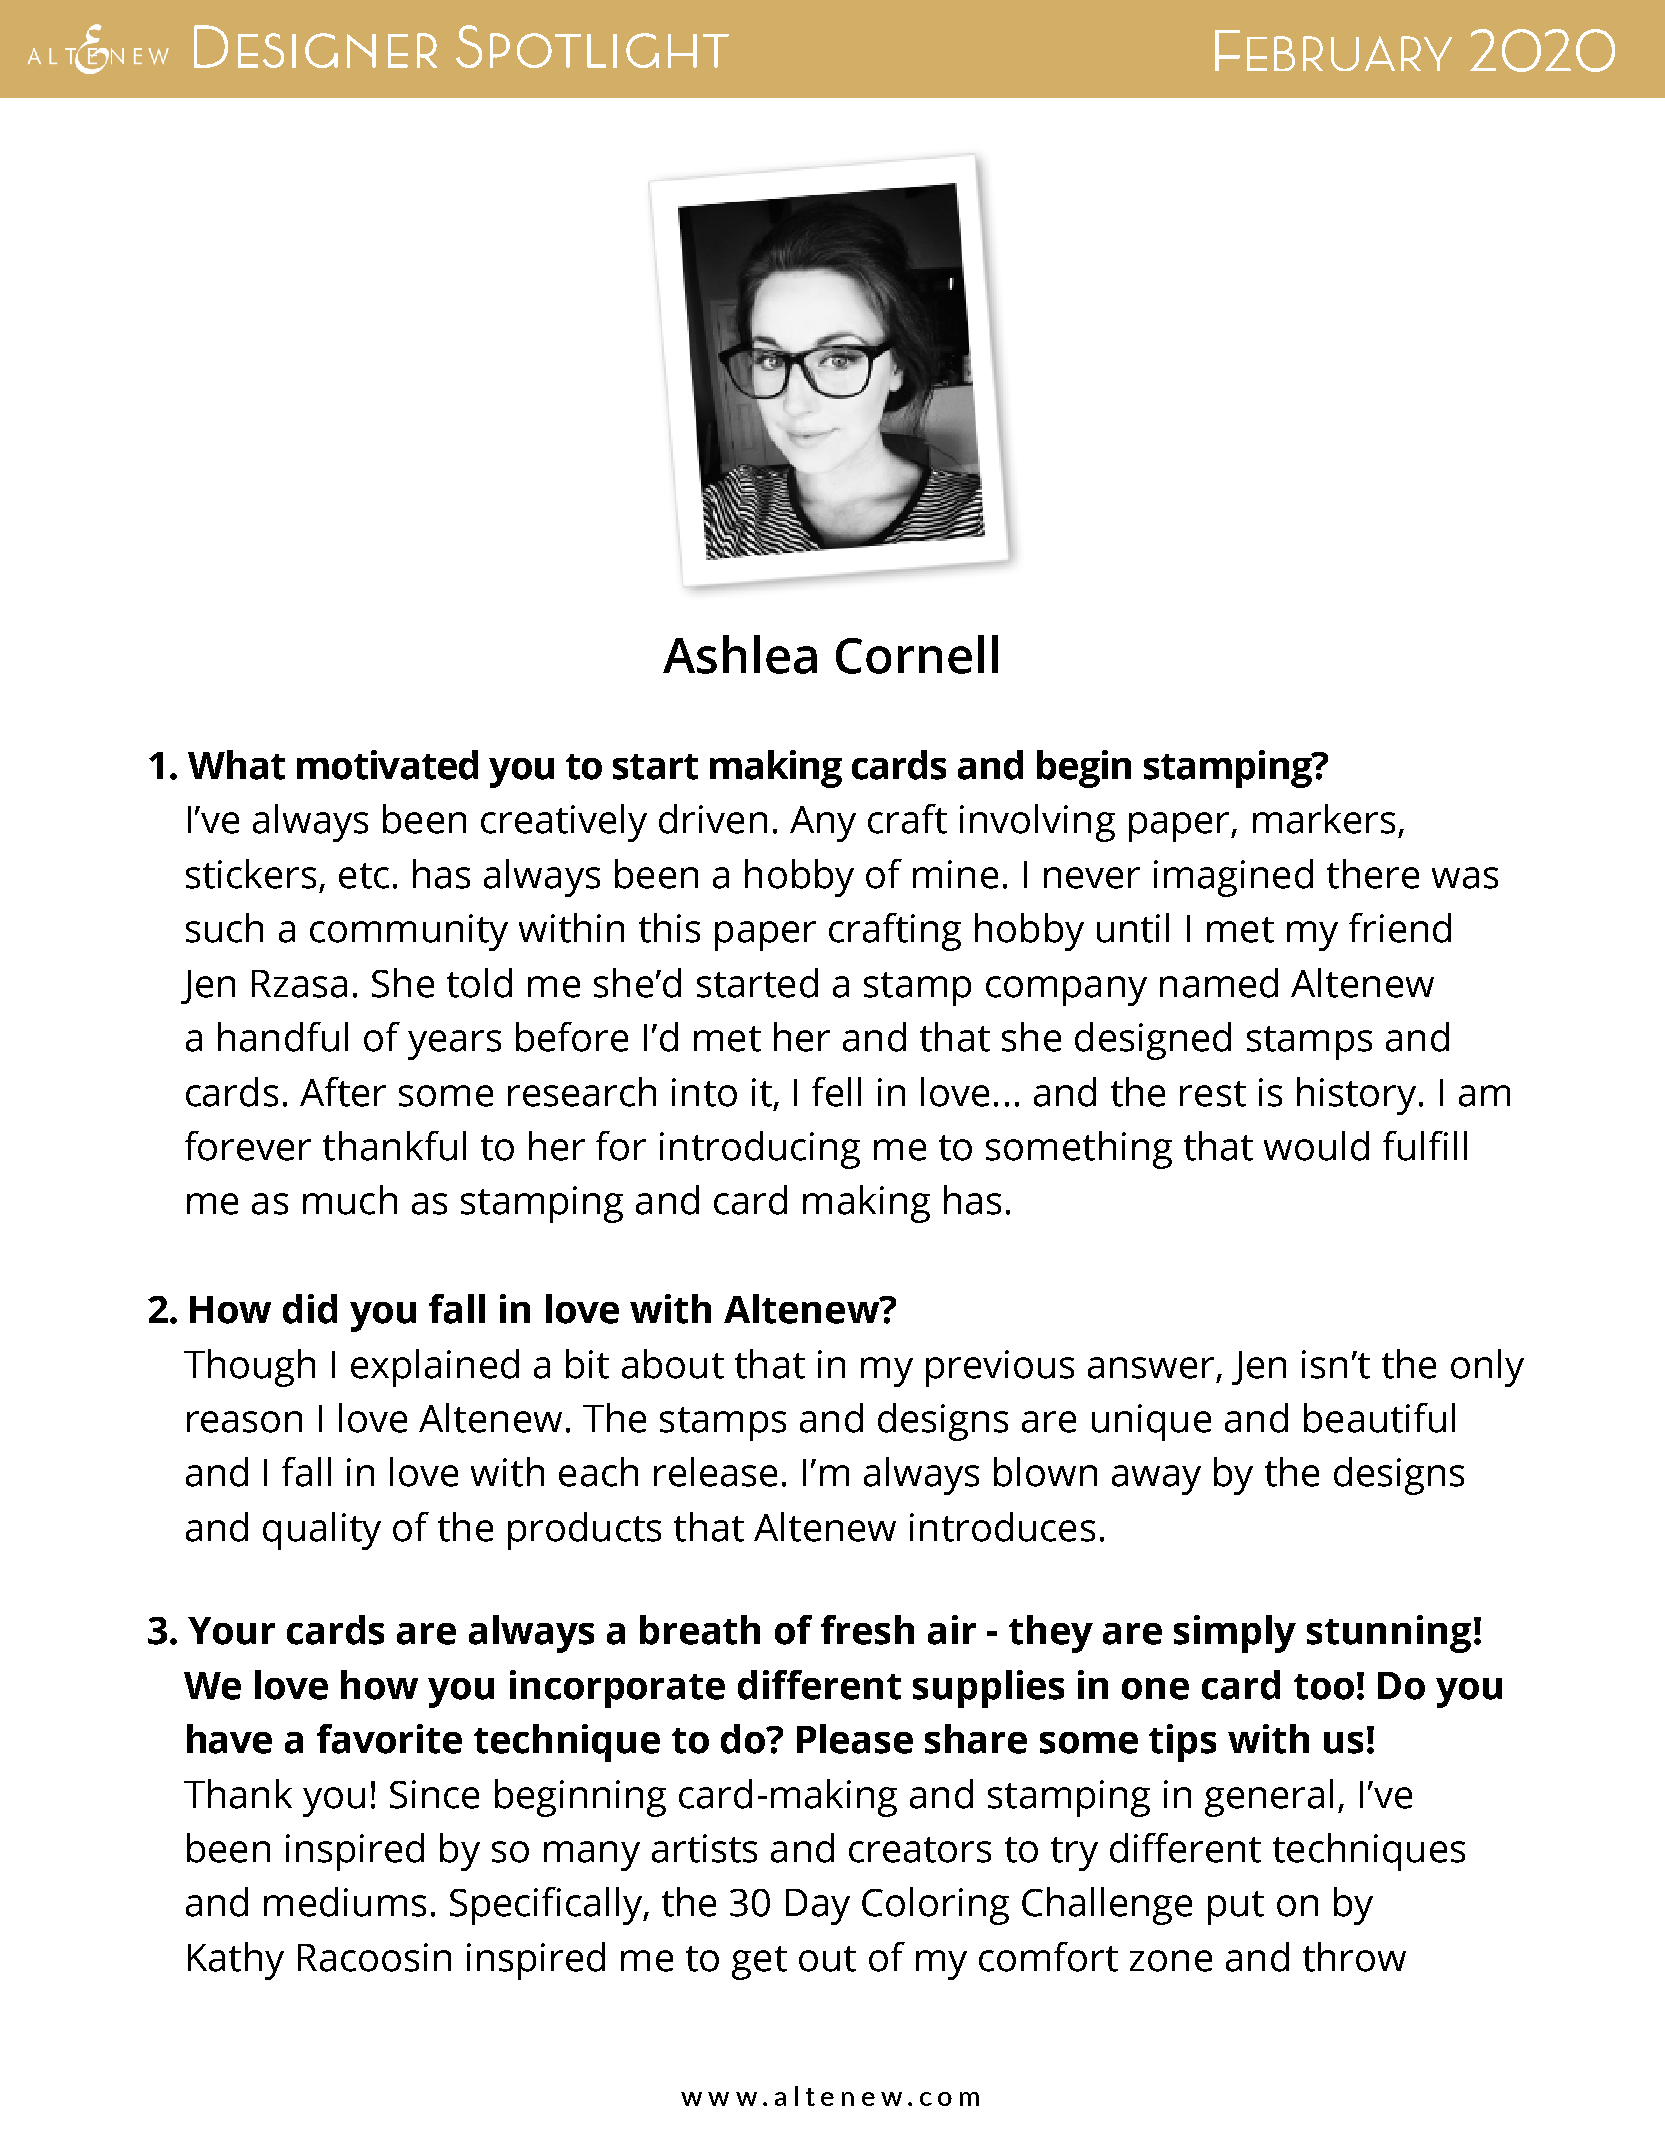 The image size is (1665, 2155). Describe the element at coordinates (345, 1902) in the screenshot. I see `mediums` at that location.
